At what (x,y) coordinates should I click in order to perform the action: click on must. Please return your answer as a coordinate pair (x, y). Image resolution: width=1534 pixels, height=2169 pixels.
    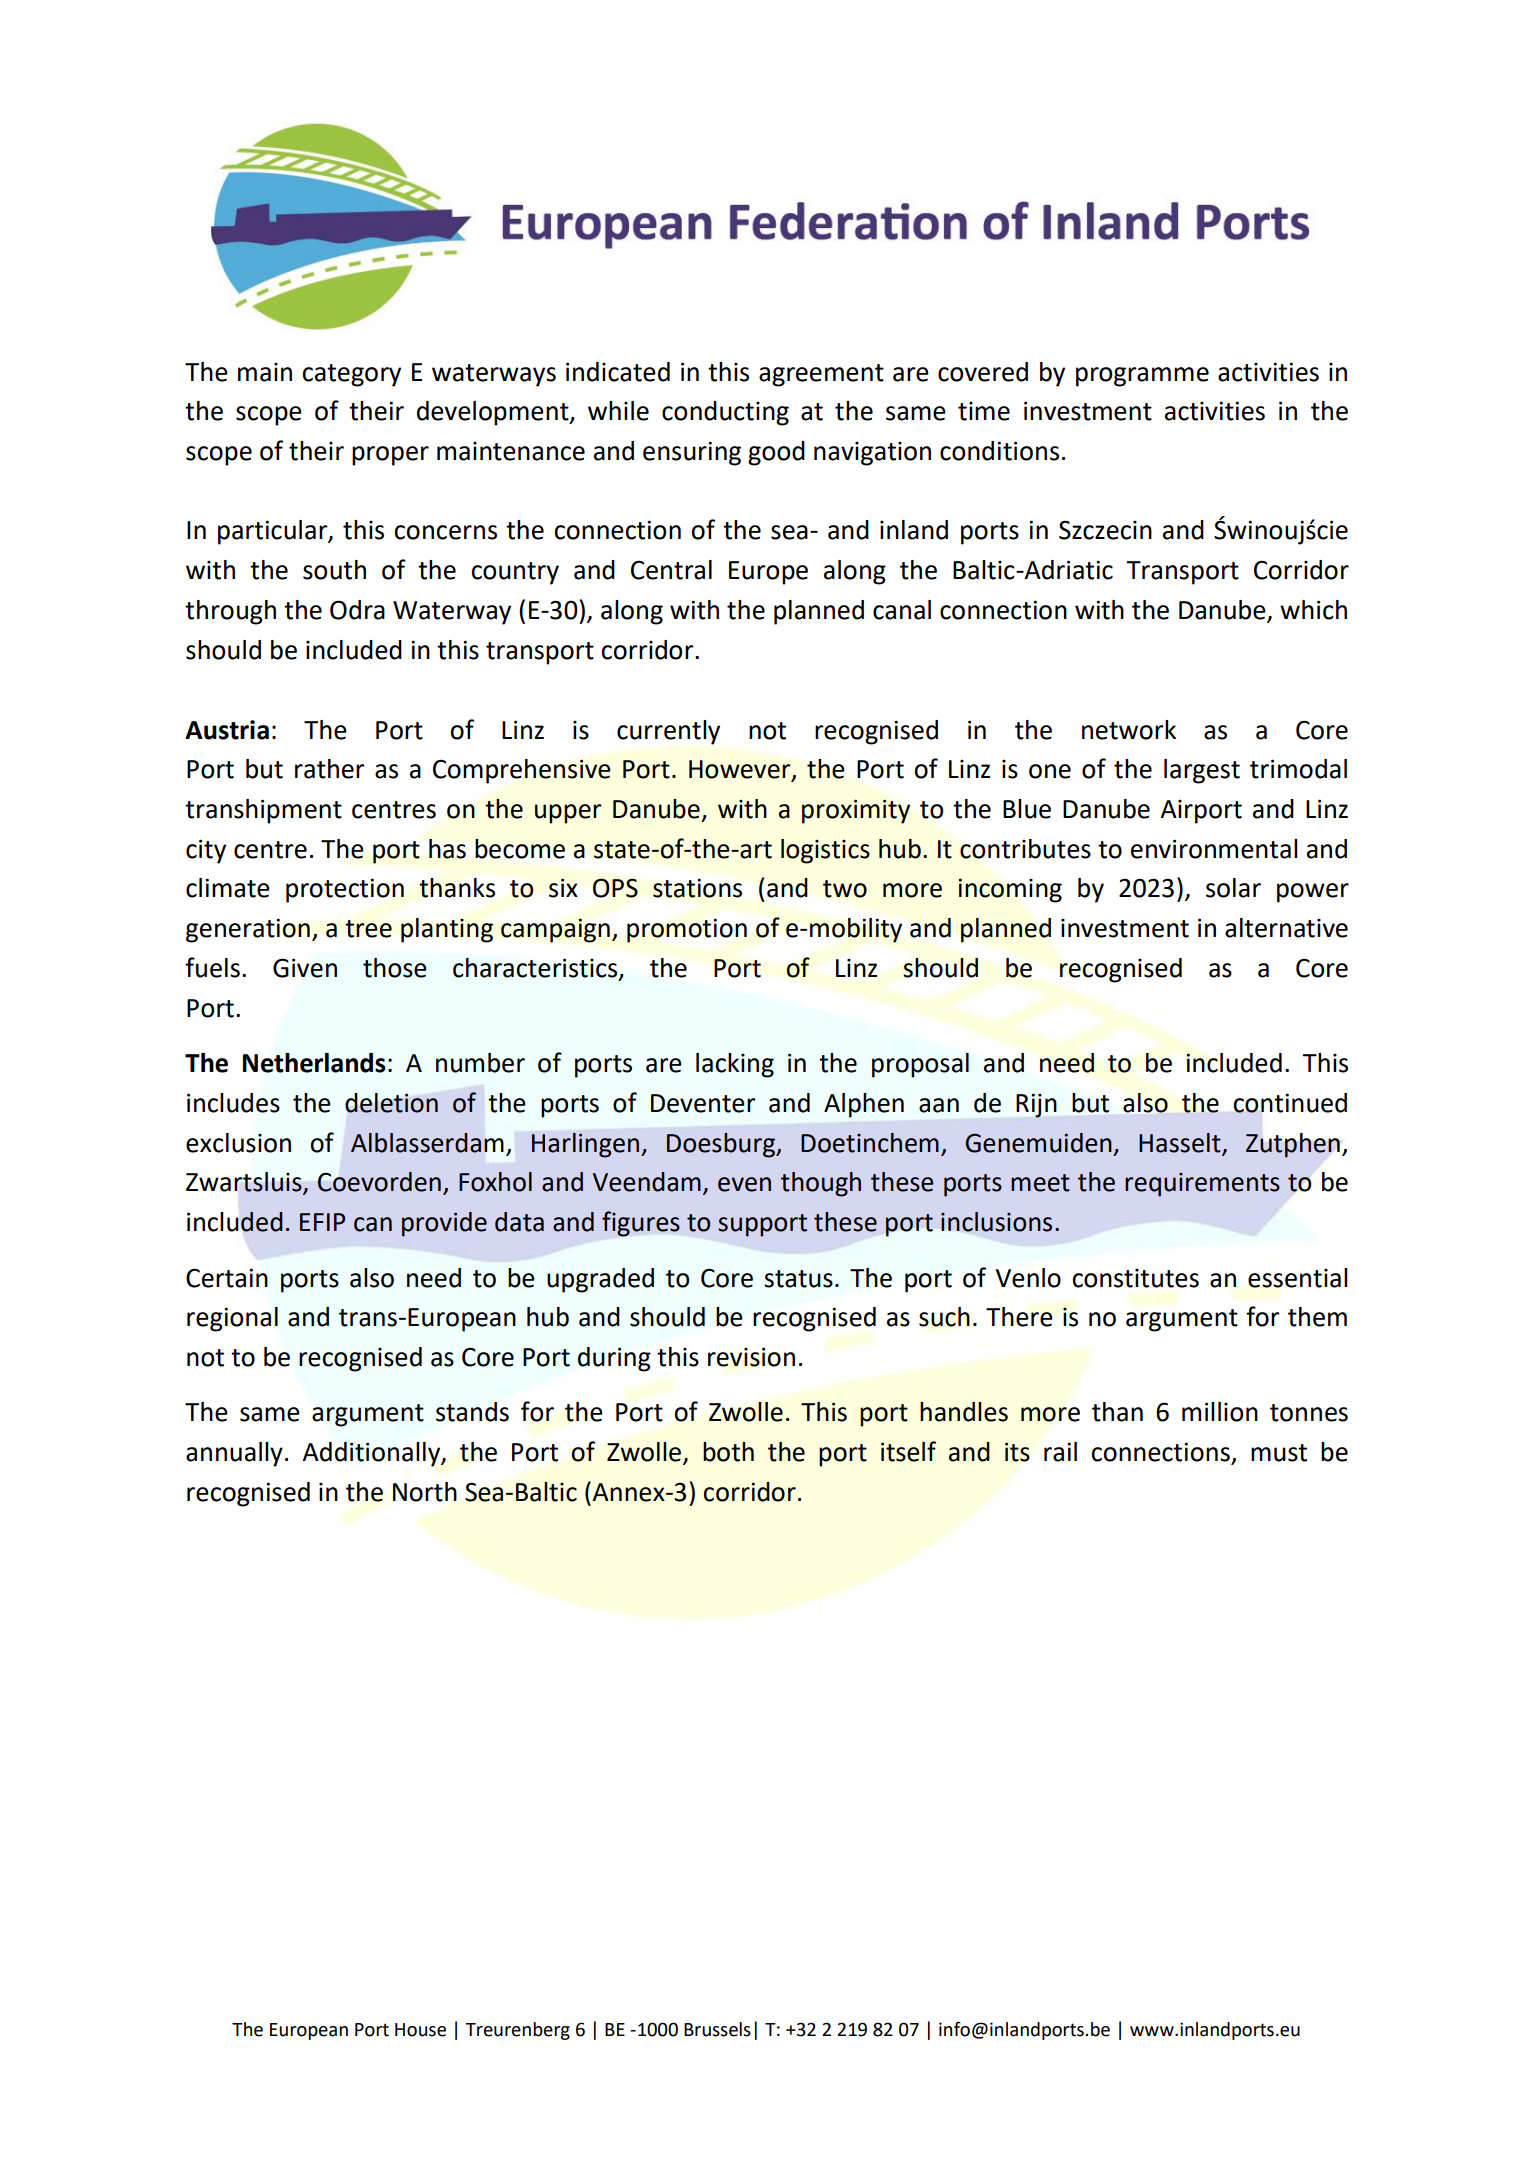
    Looking at the image, I should click on (1279, 1453).
